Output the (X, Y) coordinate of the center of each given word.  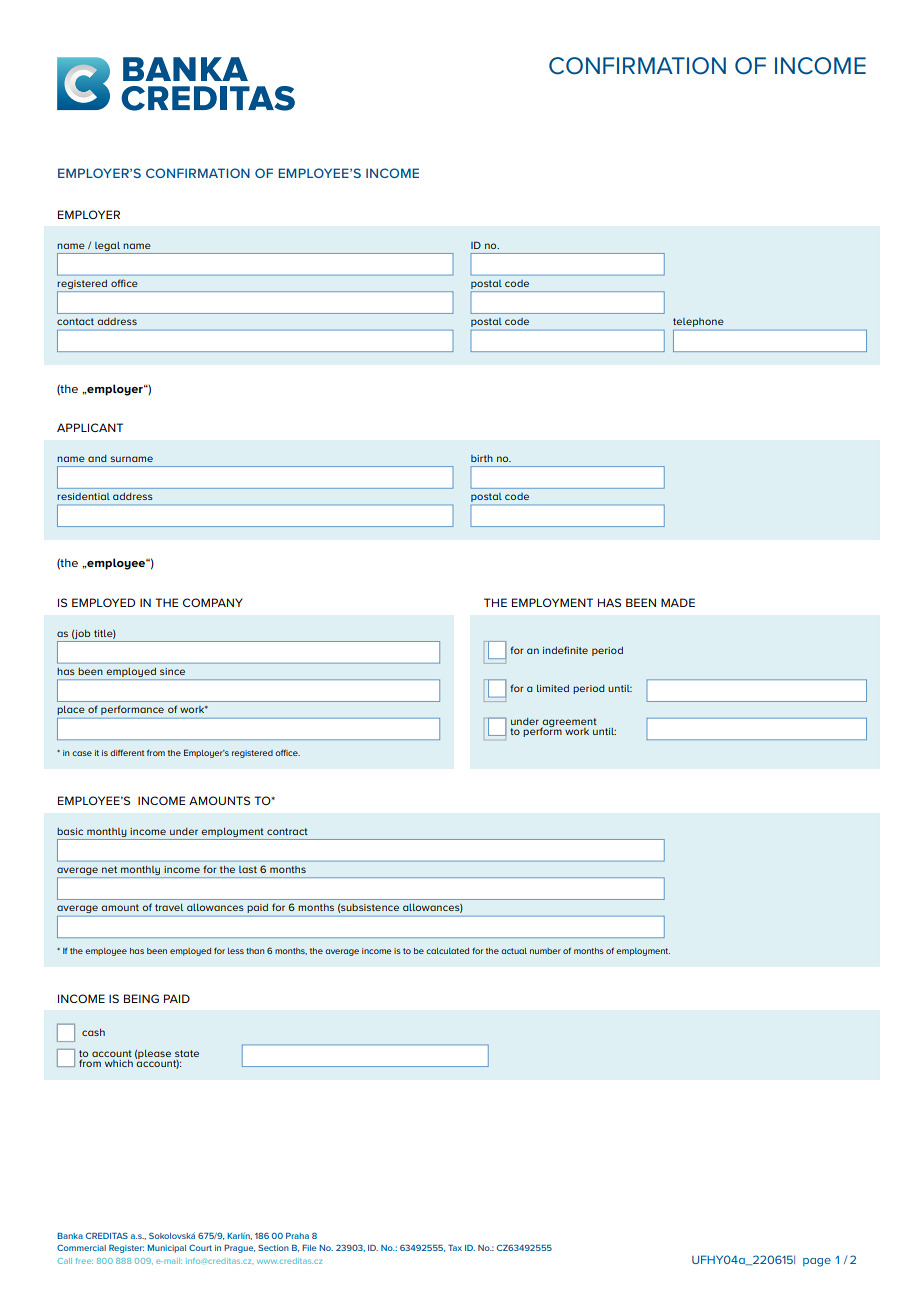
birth (482, 458)
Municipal (166, 1249)
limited (553, 688)
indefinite (565, 650)
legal (107, 246)
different (127, 752)
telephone (698, 322)
